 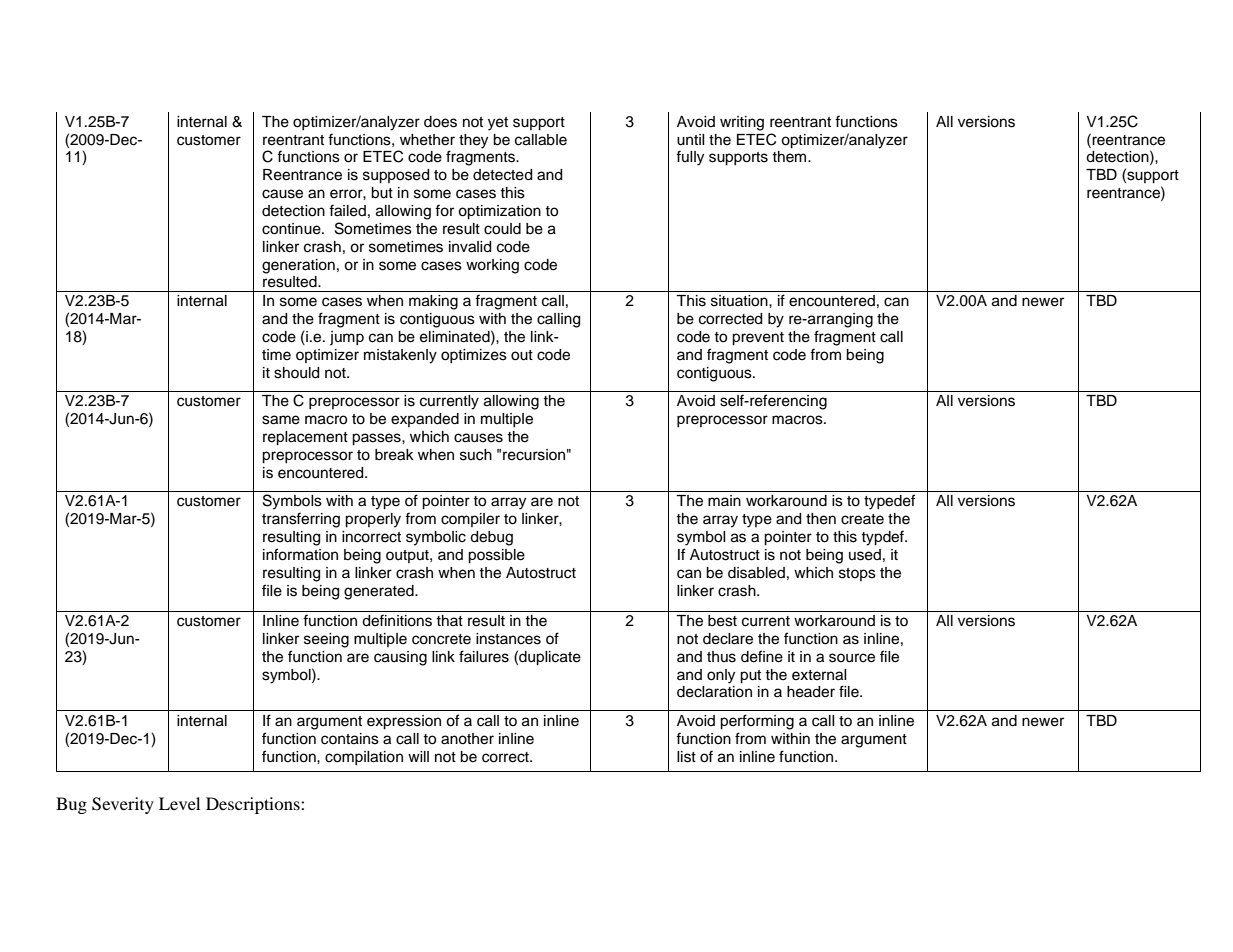 What do you see at coordinates (758, 339) in the screenshot?
I see `prevent` at bounding box center [758, 339].
